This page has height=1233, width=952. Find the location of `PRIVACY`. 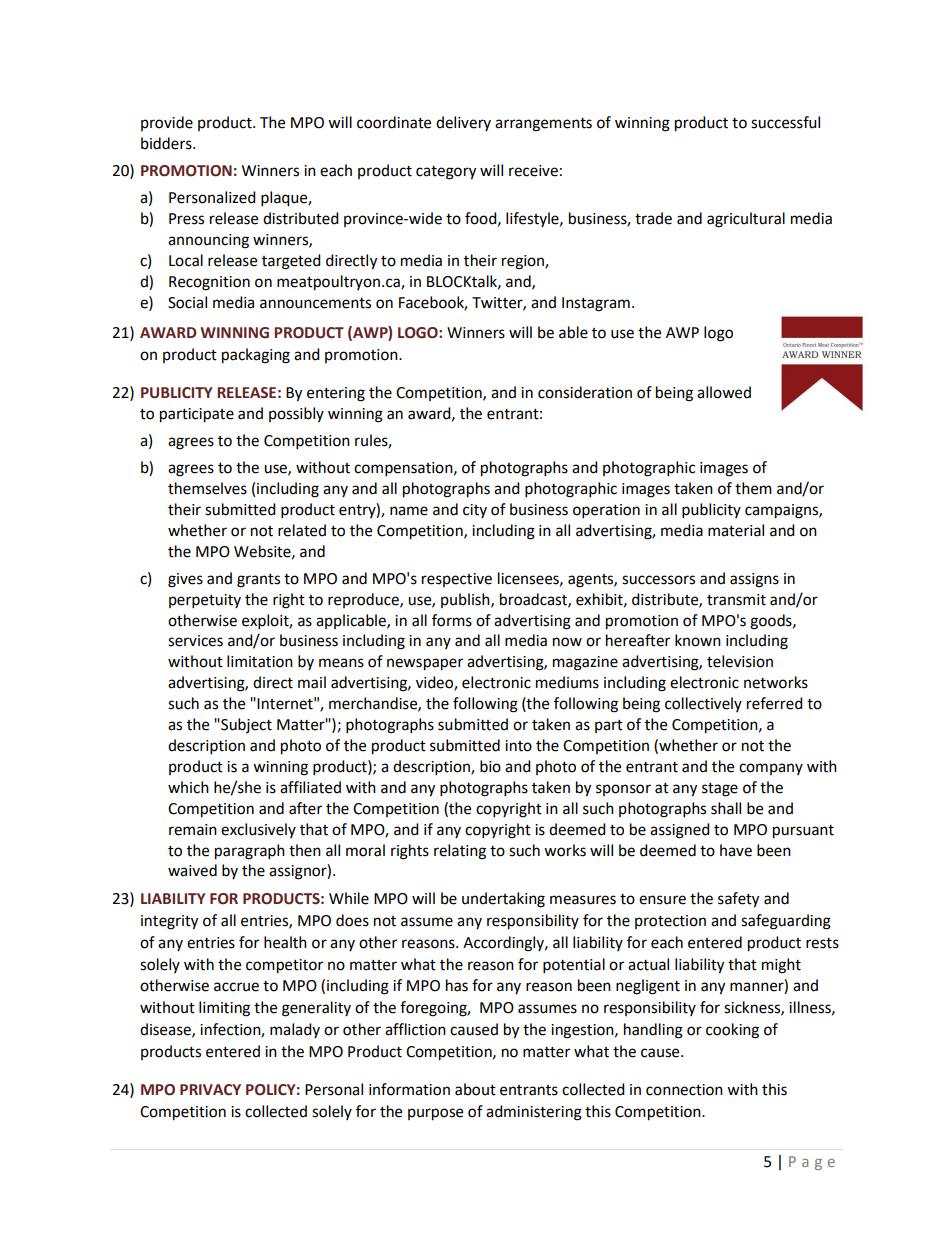

PRIVACY is located at coordinates (210, 1090).
